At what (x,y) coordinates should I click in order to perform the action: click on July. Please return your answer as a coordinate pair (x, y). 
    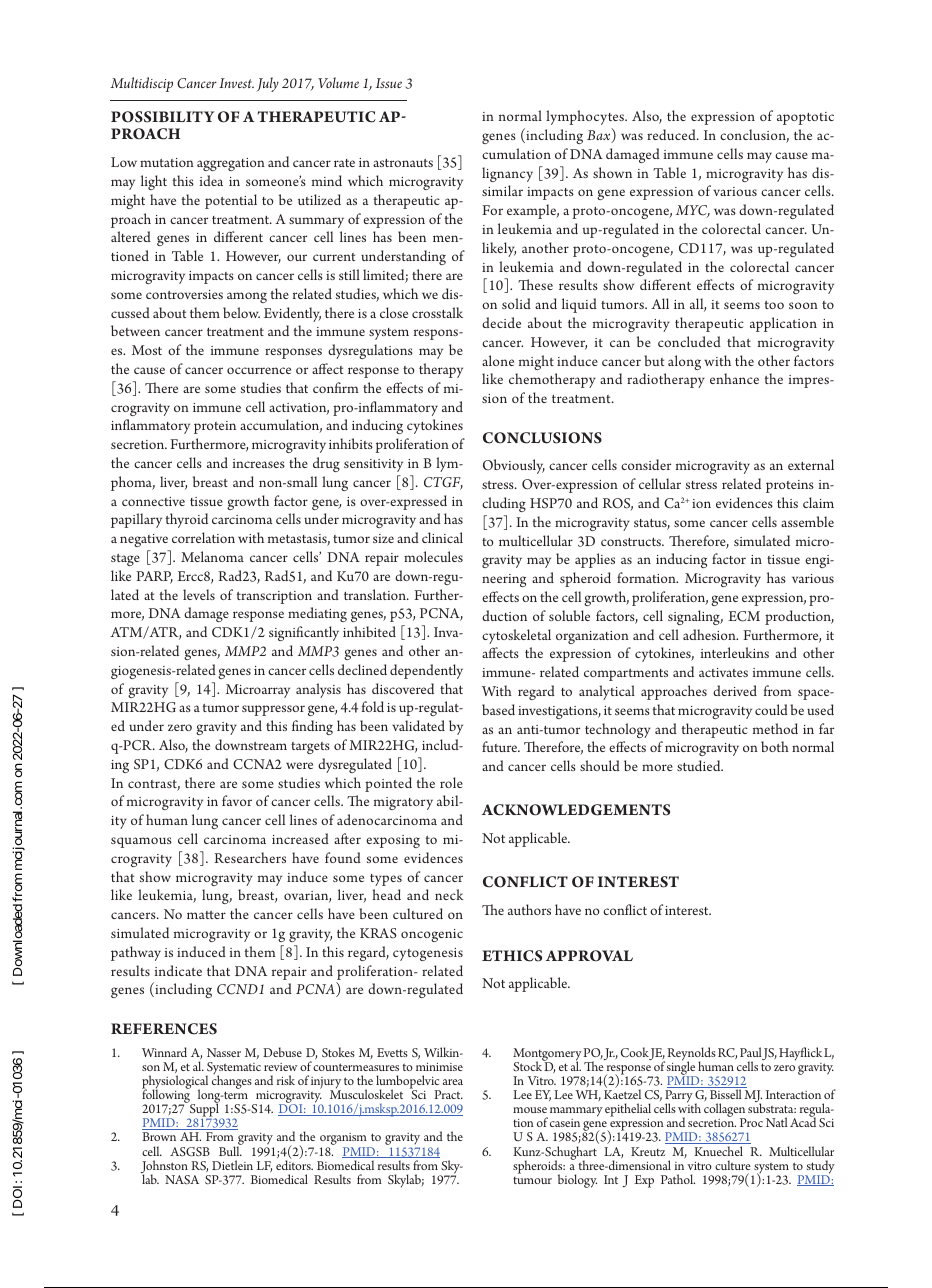
    Looking at the image, I should click on (268, 84).
